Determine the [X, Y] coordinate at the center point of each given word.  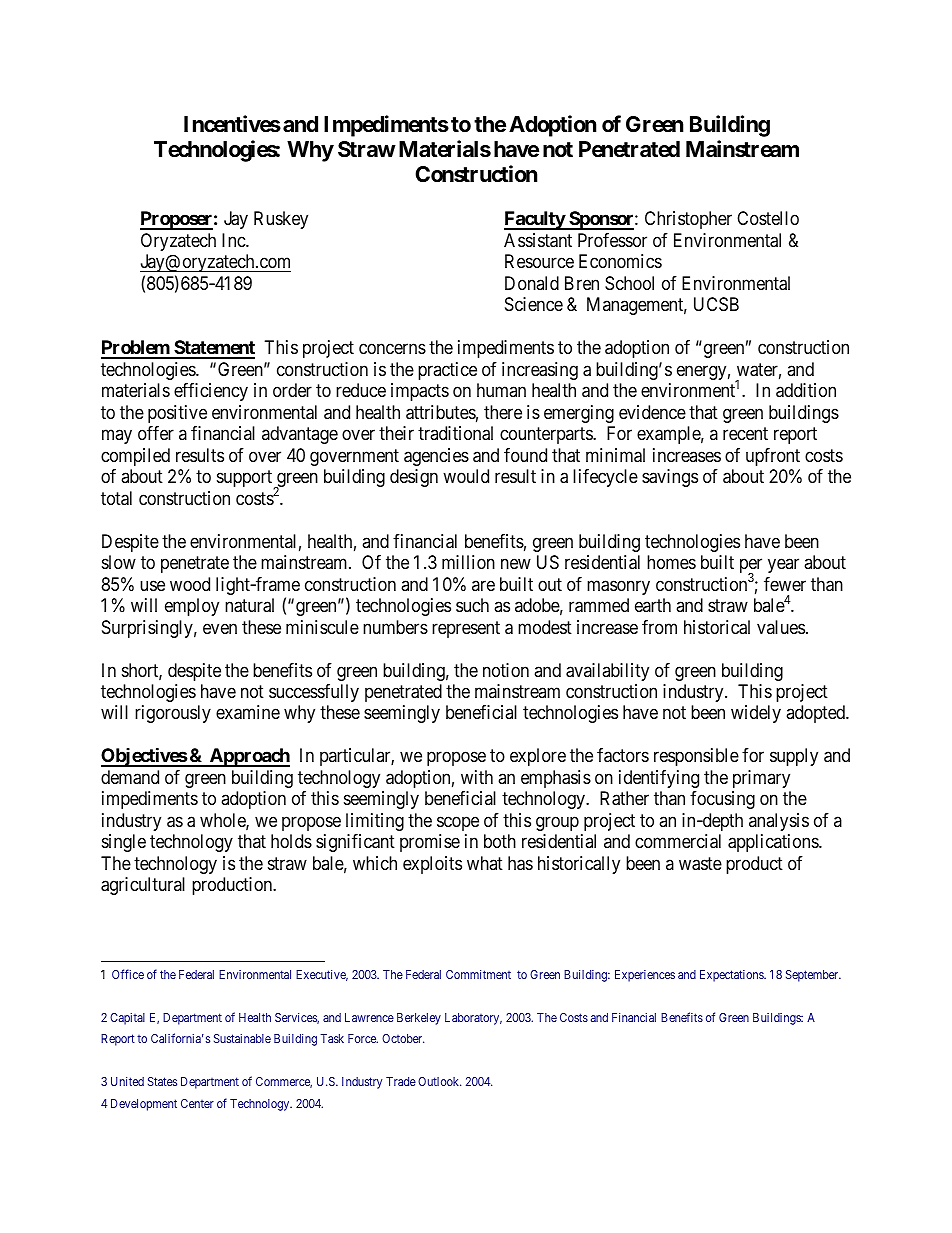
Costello [768, 218]
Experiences [645, 976]
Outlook [439, 1081]
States [162, 1081]
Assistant [538, 240]
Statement [213, 349]
